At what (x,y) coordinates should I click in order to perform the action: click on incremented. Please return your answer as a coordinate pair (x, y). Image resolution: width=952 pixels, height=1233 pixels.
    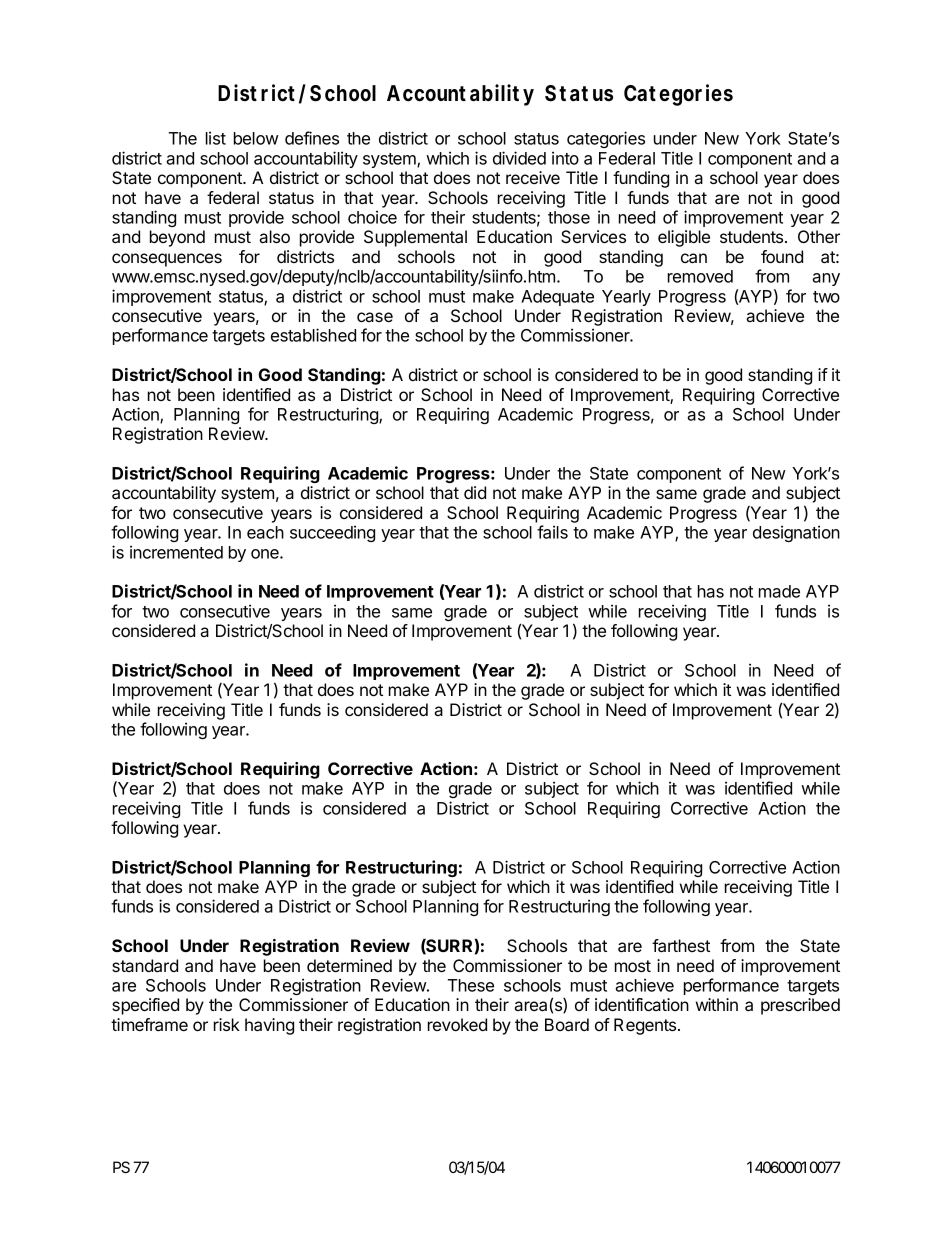
    Looking at the image, I should click on (176, 552).
